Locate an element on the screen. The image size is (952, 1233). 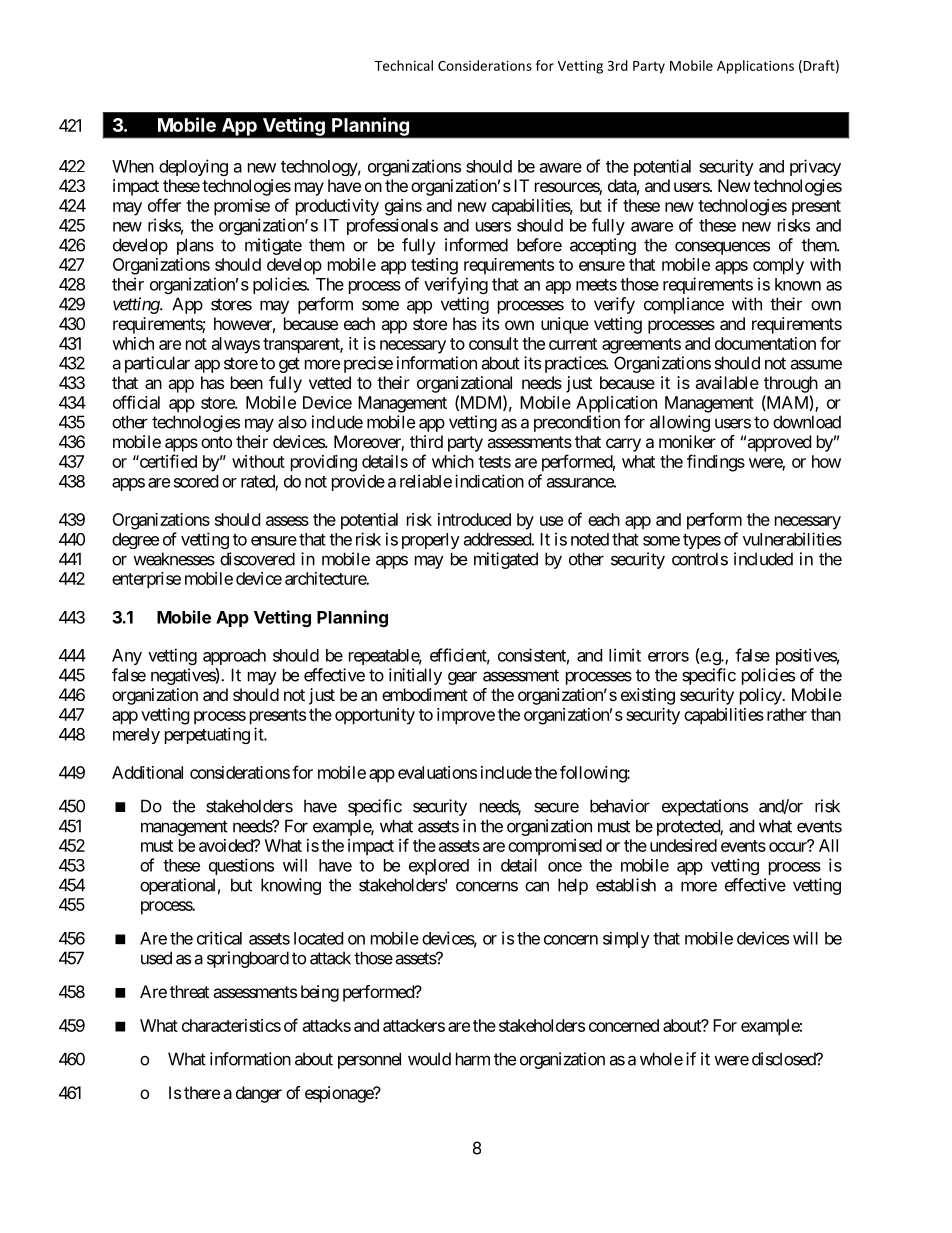
rather is located at coordinates (787, 714).
